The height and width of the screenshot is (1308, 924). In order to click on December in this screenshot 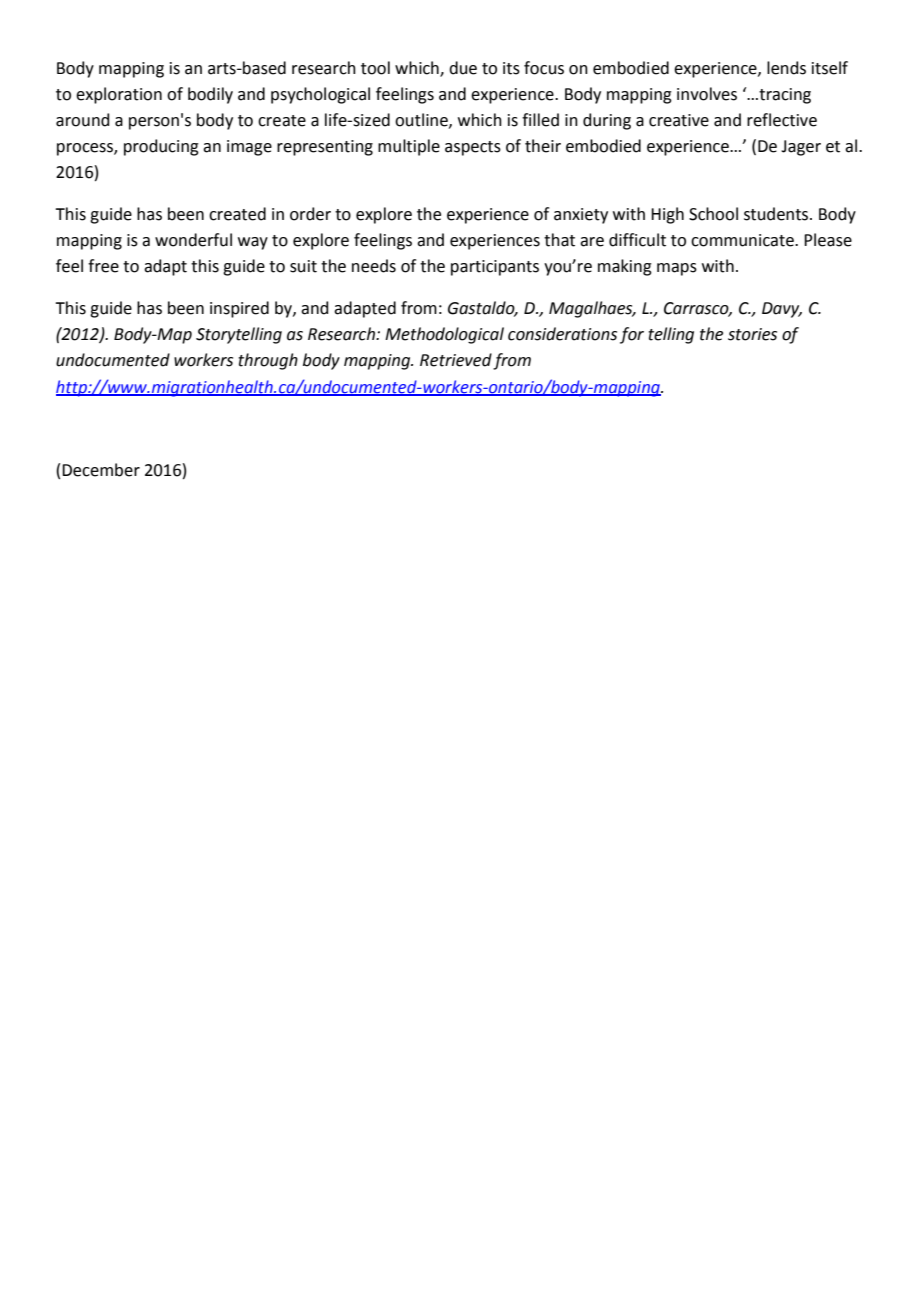, I will do `click(101, 470)`.
